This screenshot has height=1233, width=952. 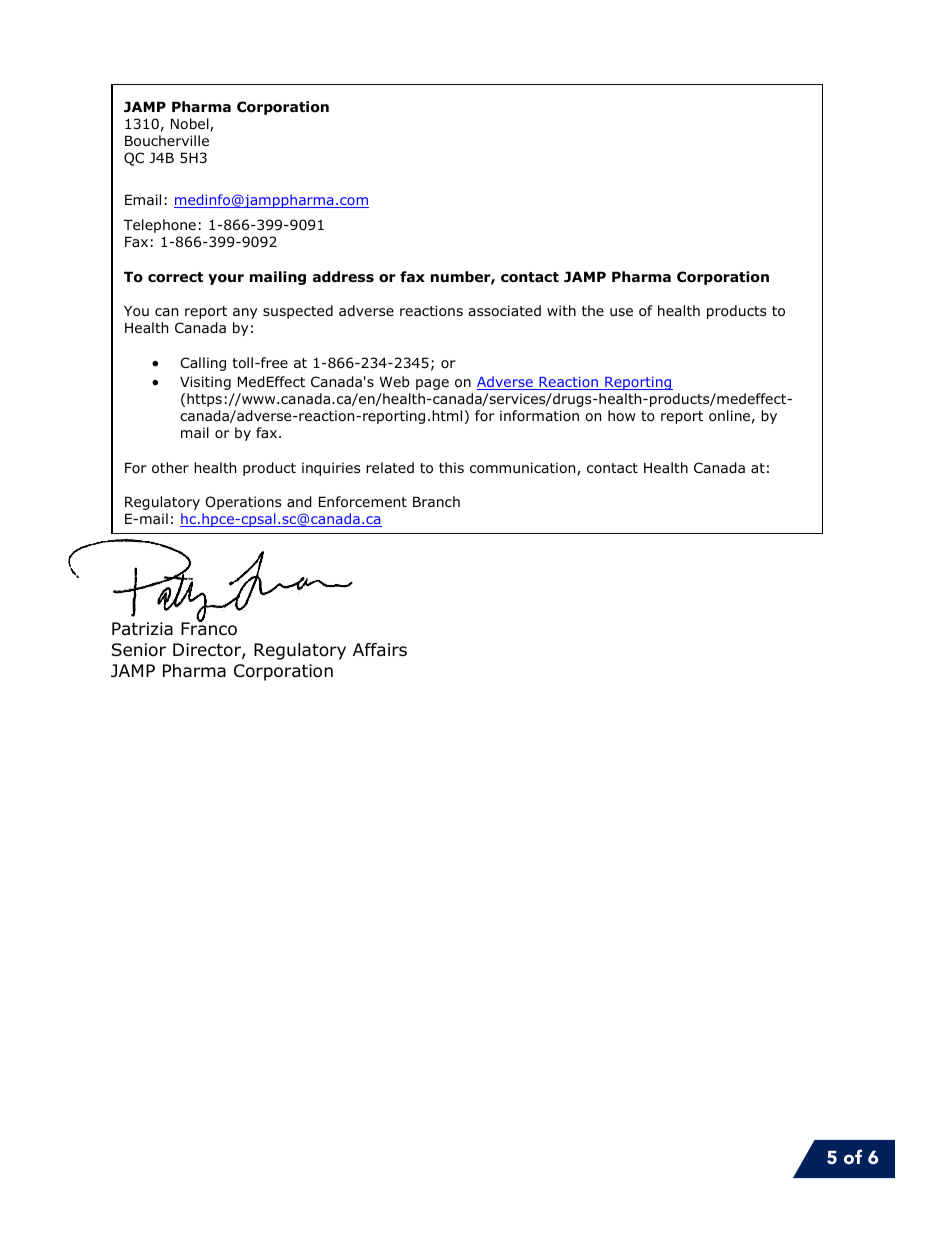 What do you see at coordinates (436, 501) in the screenshot?
I see `Branch` at bounding box center [436, 501].
